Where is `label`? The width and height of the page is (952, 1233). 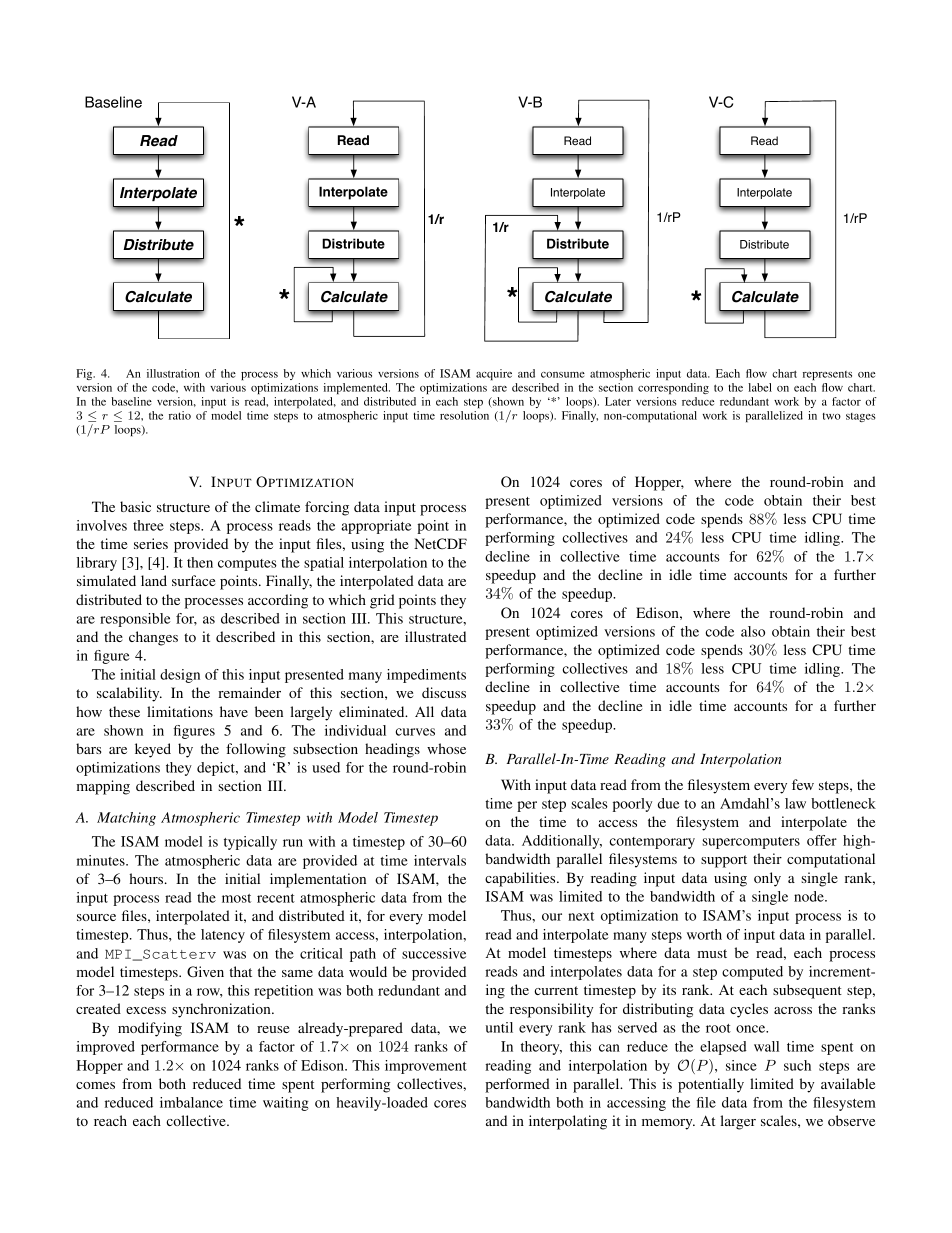 label is located at coordinates (760, 387).
